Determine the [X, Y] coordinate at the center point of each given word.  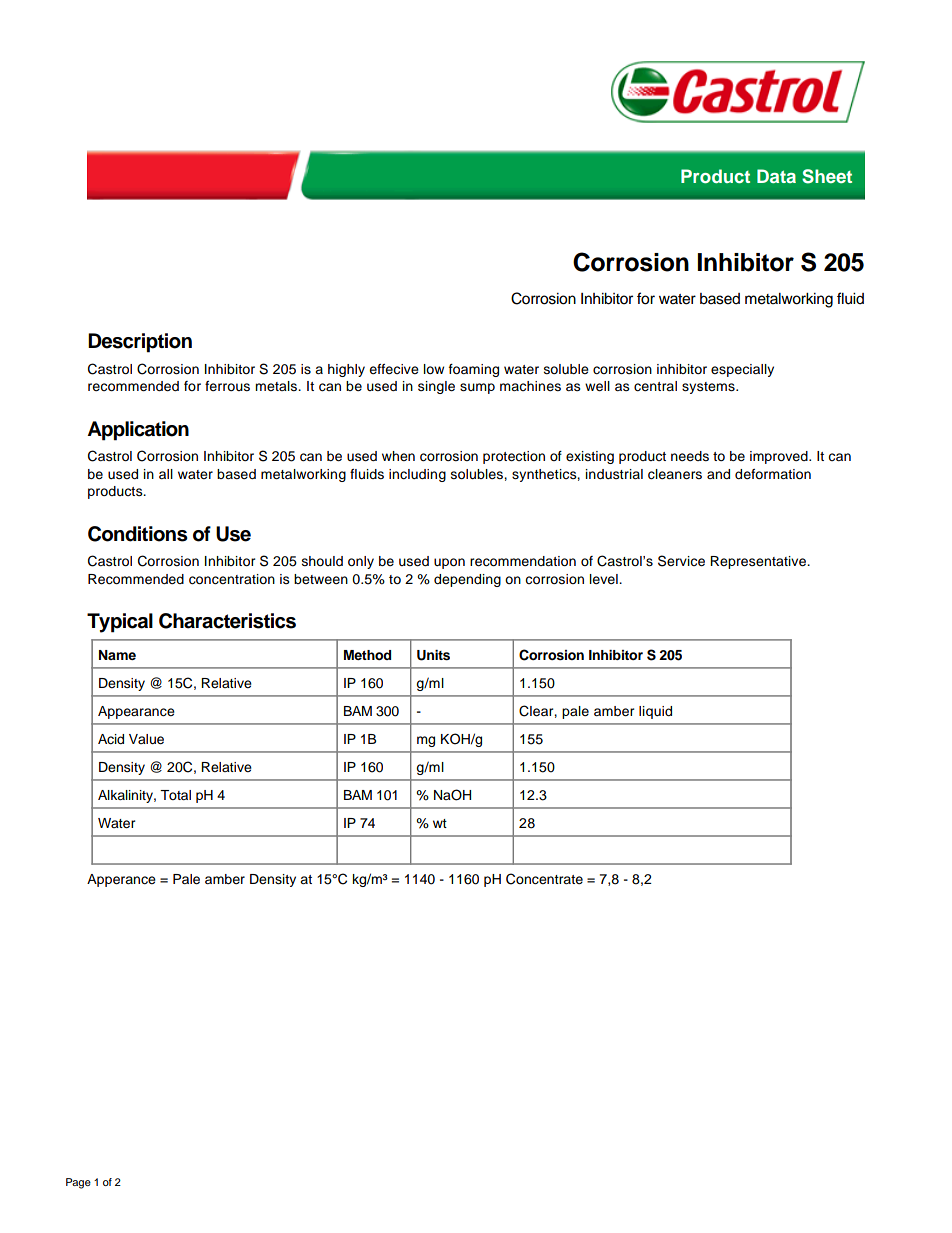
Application [138, 431]
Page [78, 1183]
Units [433, 655]
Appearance [136, 712]
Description [140, 343]
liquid [655, 712]
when [398, 456]
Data [776, 176]
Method [367, 655]
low [434, 369]
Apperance [121, 880]
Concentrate [544, 879]
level [605, 579]
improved [780, 457]
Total [175, 795]
